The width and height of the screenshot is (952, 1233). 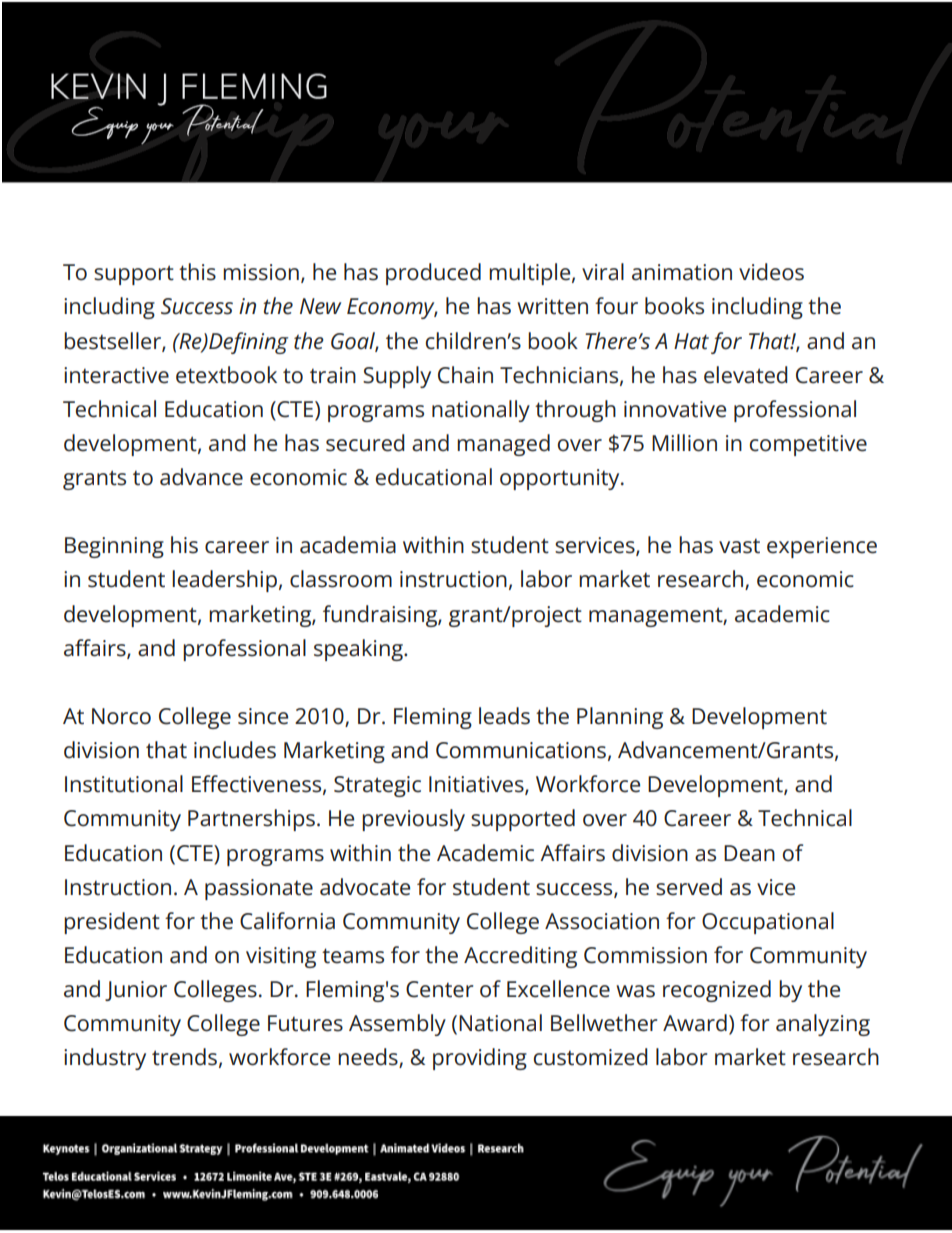 What do you see at coordinates (114, 547) in the screenshot?
I see `Beginning` at bounding box center [114, 547].
